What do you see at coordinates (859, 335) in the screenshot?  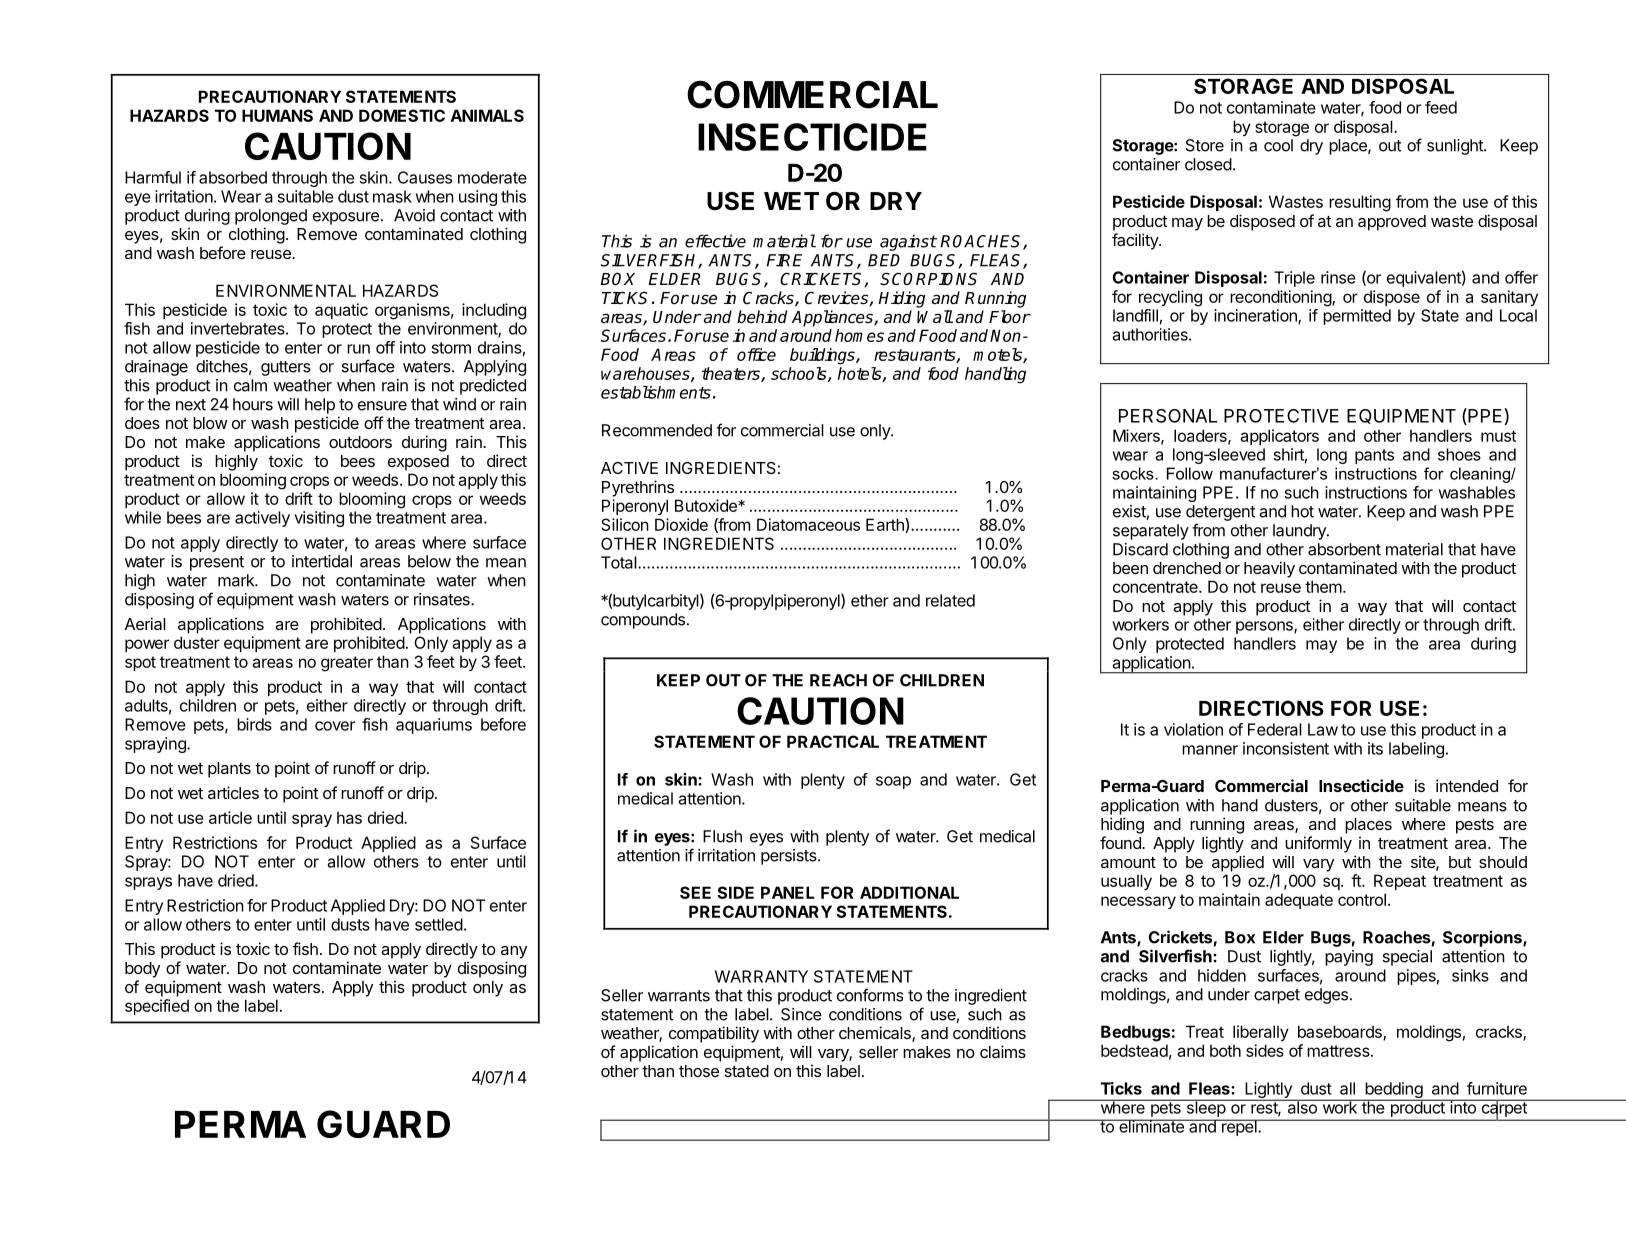 I see `homes` at bounding box center [859, 335].
